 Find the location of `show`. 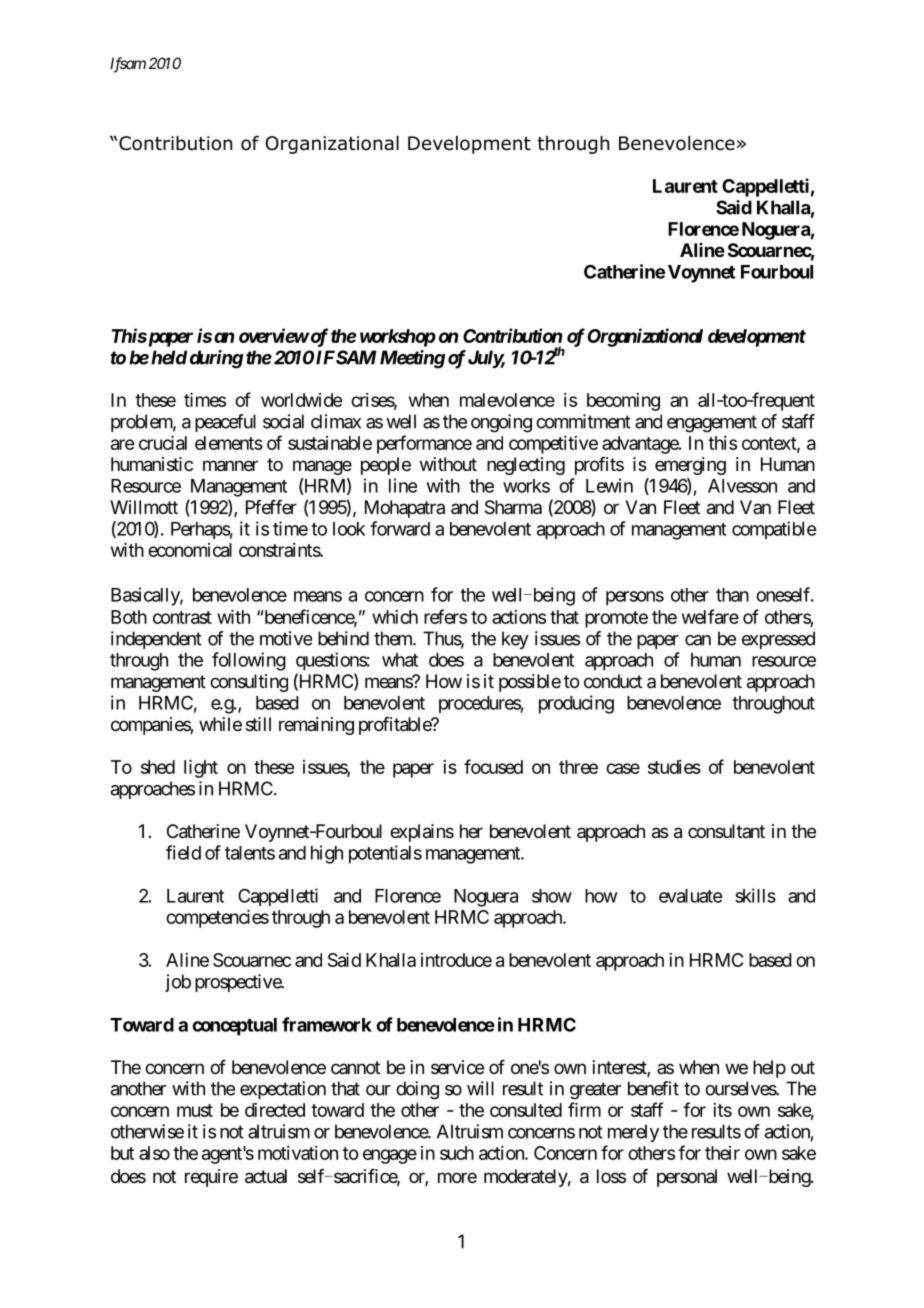

show is located at coordinates (552, 896).
